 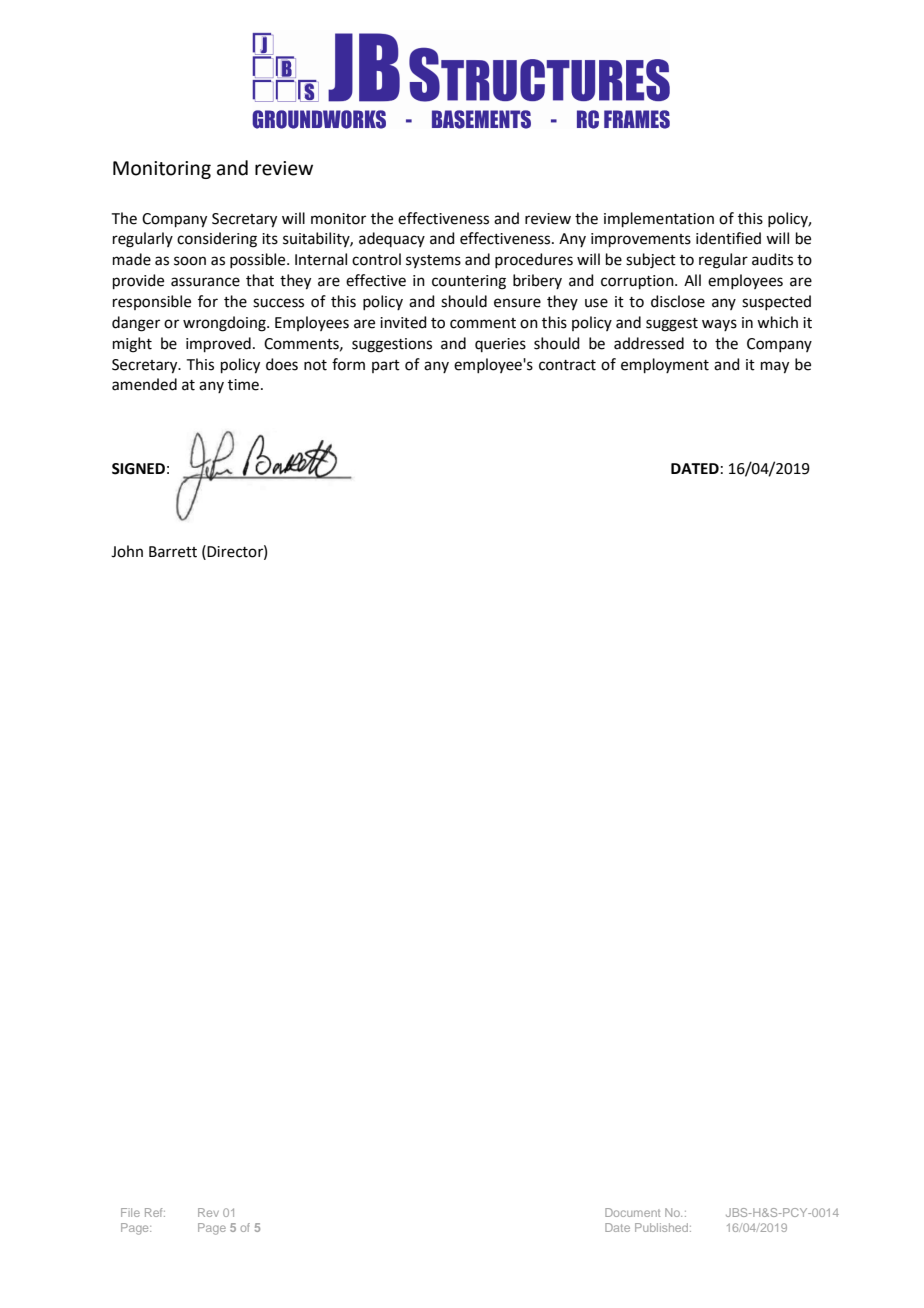 I want to click on Barrett, so click(x=173, y=552).
